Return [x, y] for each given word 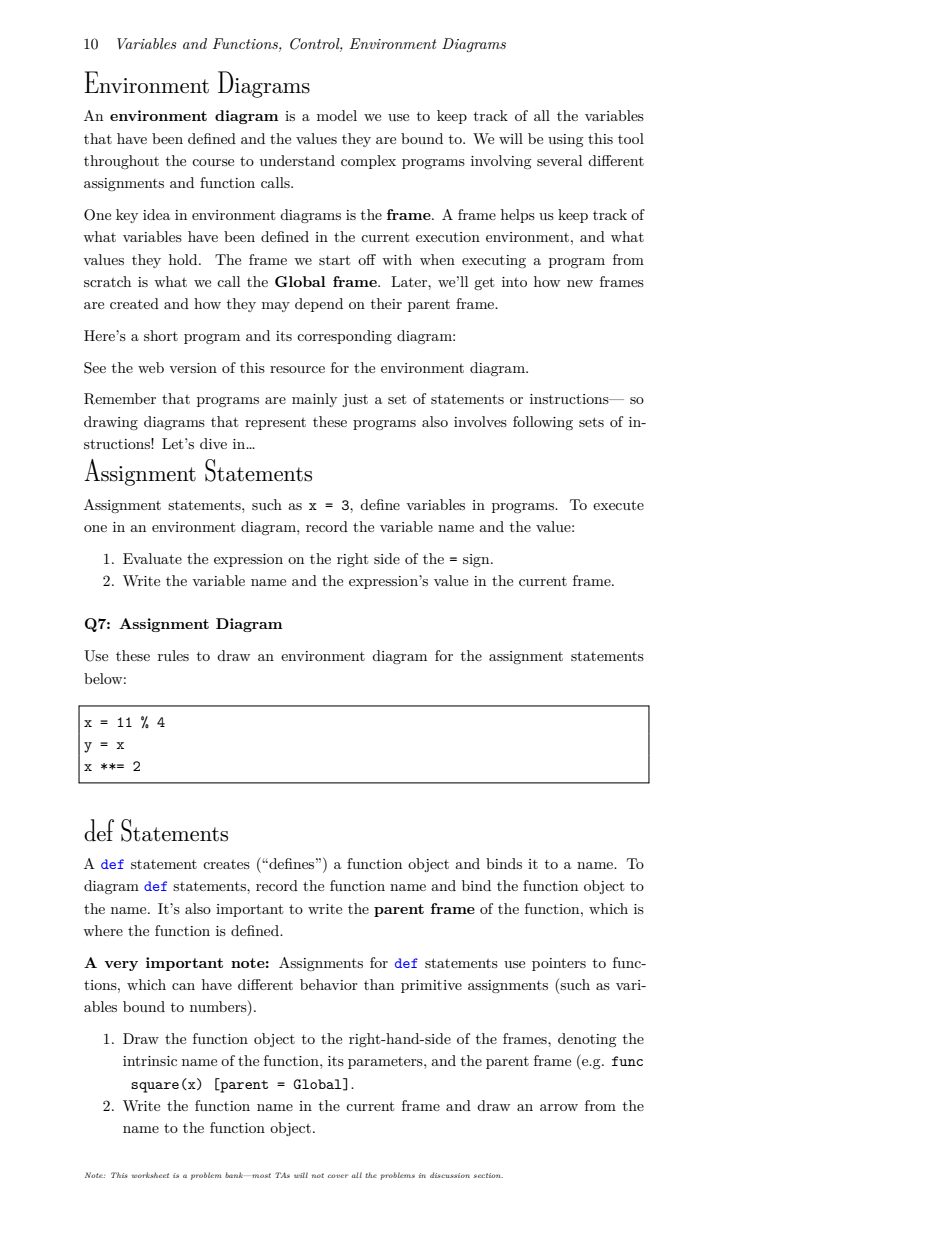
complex [368, 162]
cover [338, 1176]
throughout [121, 162]
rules [173, 655]
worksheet [150, 1175]
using [566, 140]
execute [618, 505]
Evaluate [152, 558]
